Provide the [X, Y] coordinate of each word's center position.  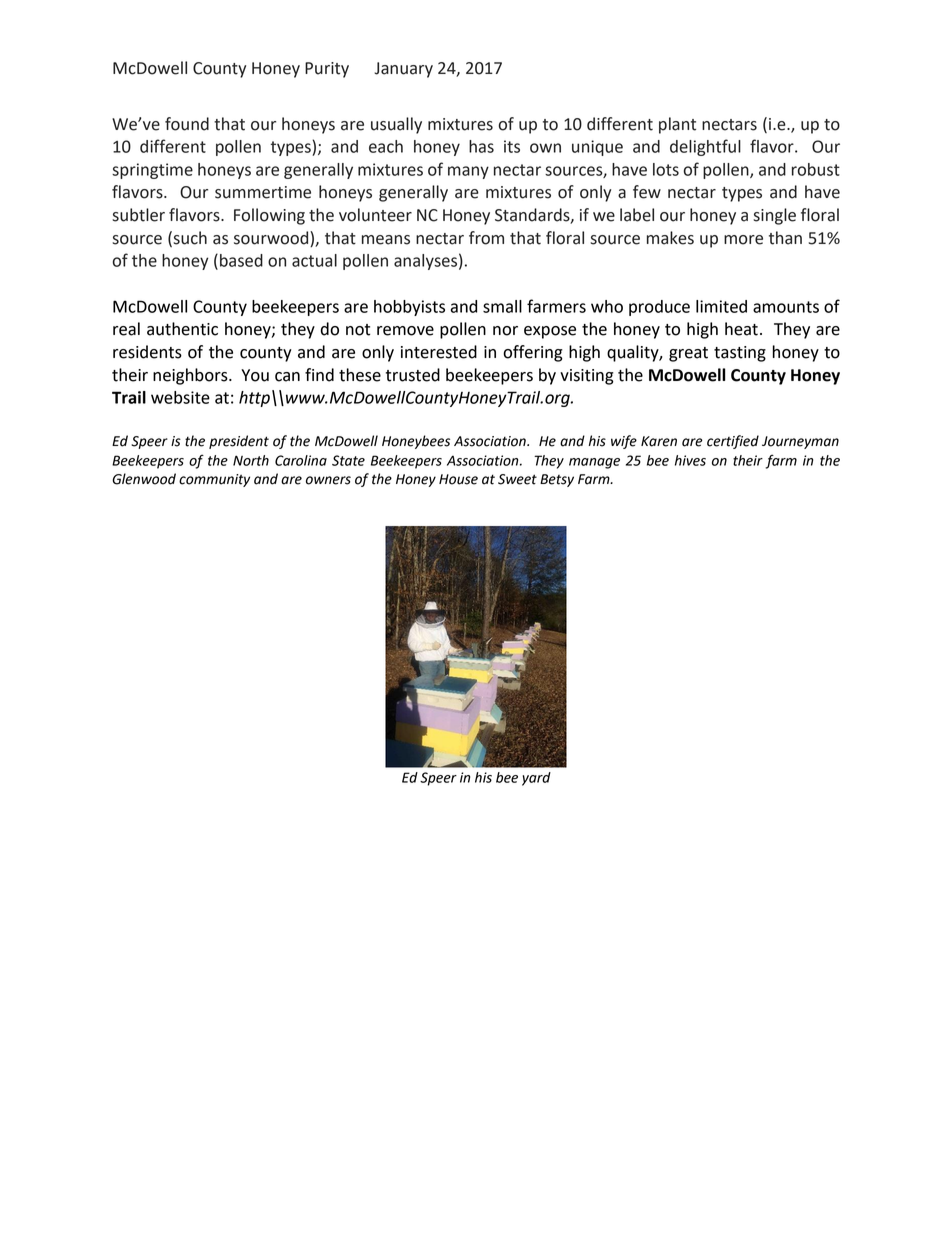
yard [536, 779]
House [458, 479]
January [403, 70]
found [187, 124]
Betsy [557, 480]
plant [677, 125]
